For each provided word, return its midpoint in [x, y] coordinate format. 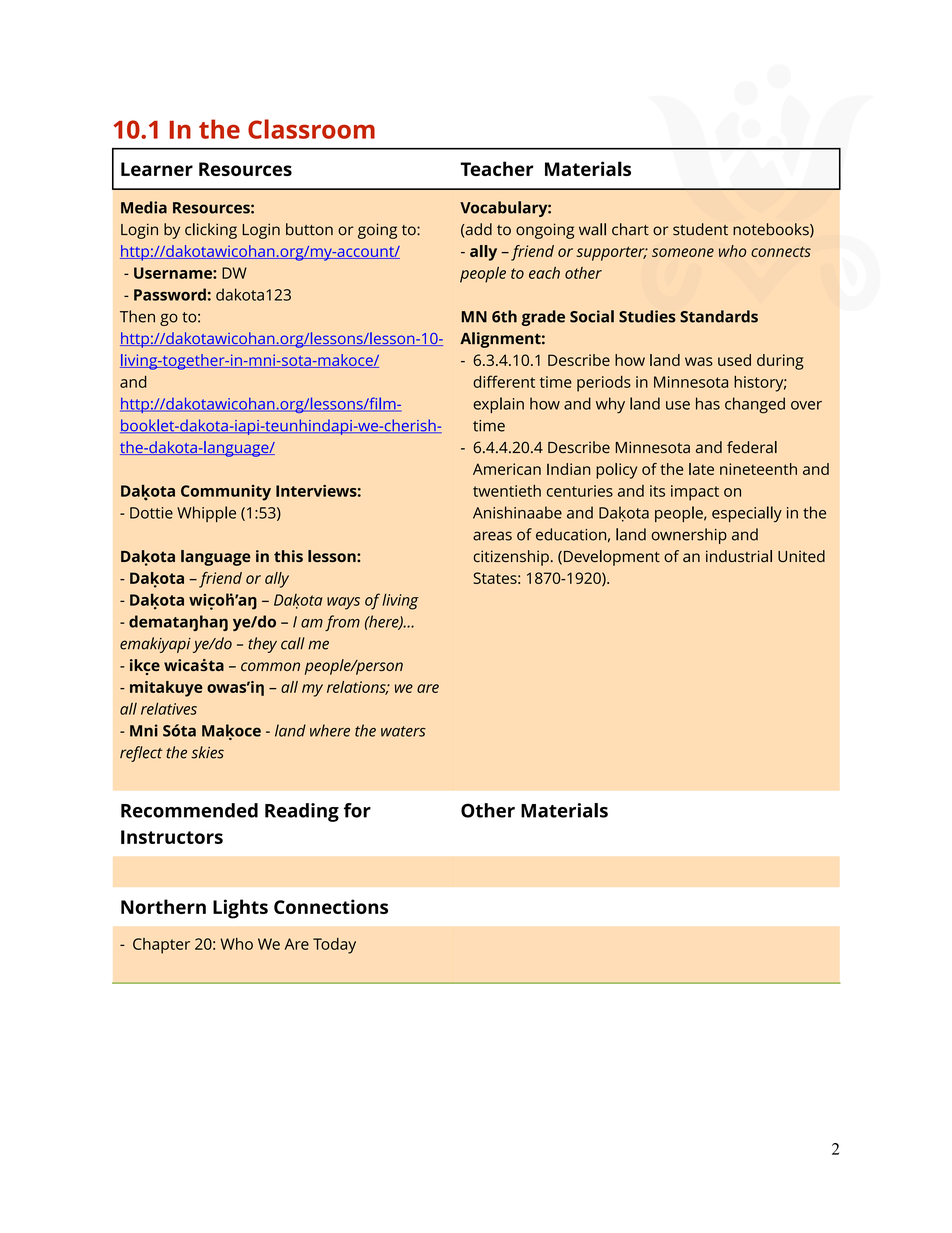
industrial [739, 556]
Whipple [206, 514]
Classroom [311, 129]
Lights [240, 909]
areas [492, 536]
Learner [157, 169]
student [700, 229]
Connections [331, 906]
